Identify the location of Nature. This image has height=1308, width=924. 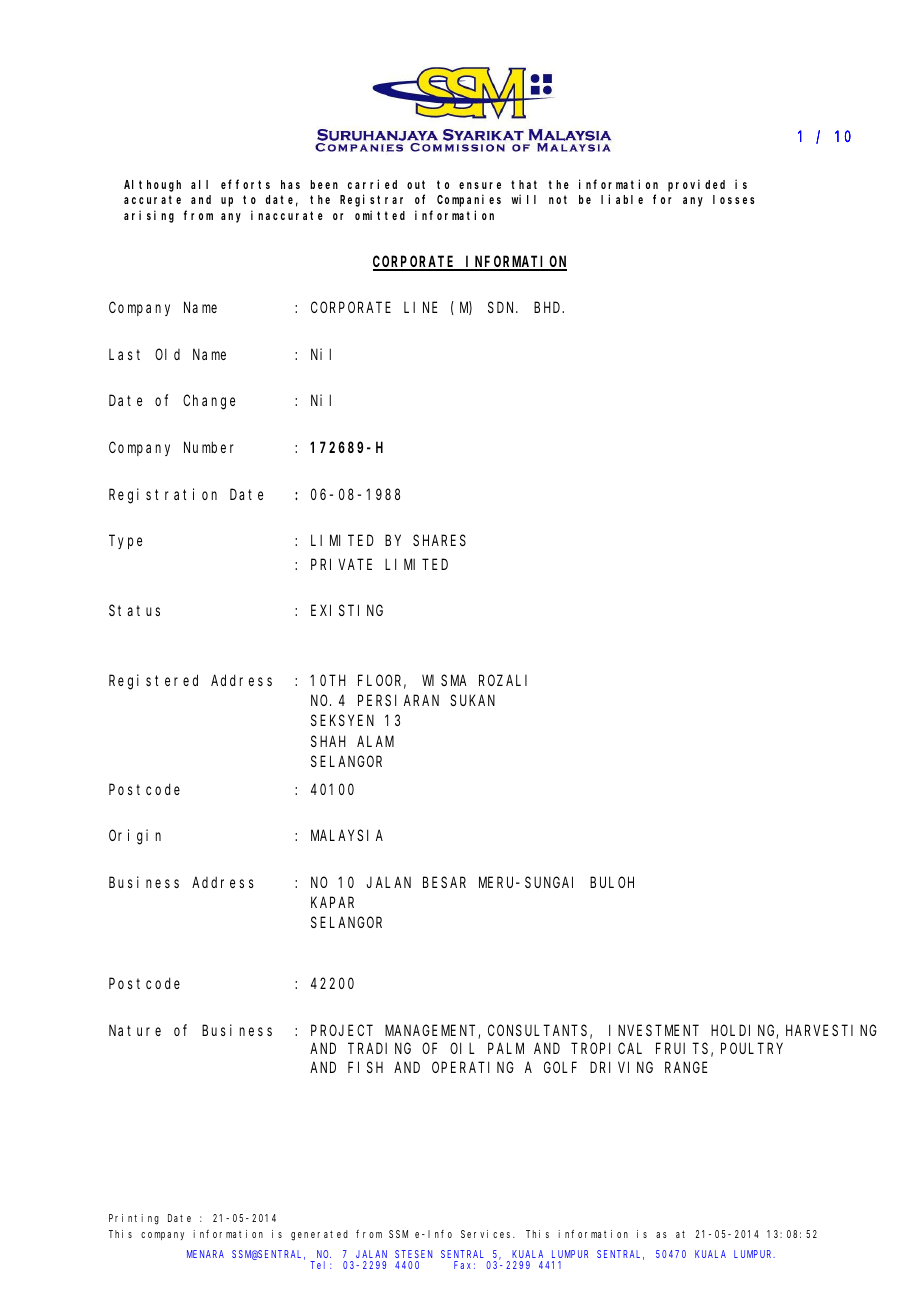
(135, 1030).
